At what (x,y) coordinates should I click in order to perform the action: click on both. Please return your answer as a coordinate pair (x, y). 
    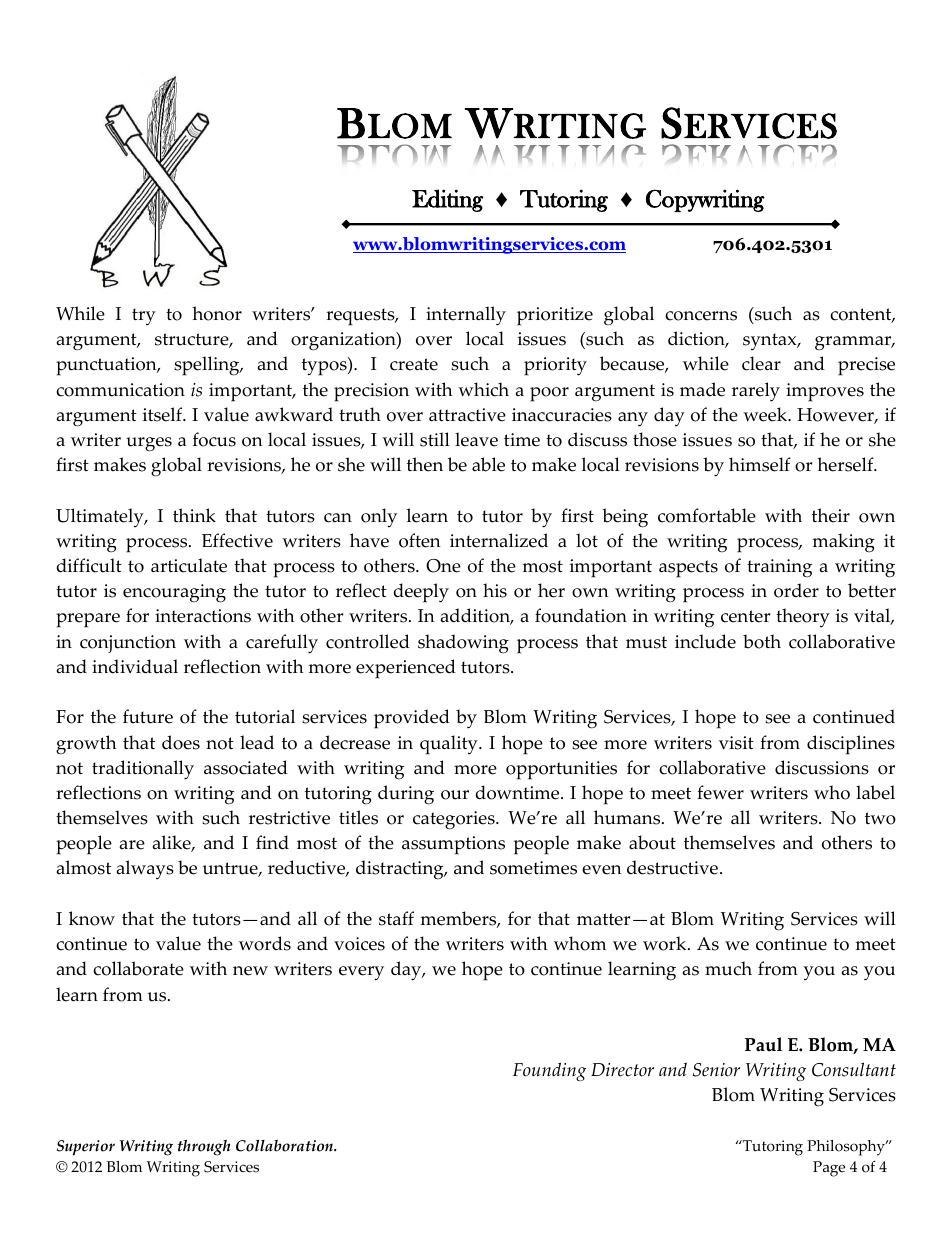
    Looking at the image, I should click on (762, 641).
